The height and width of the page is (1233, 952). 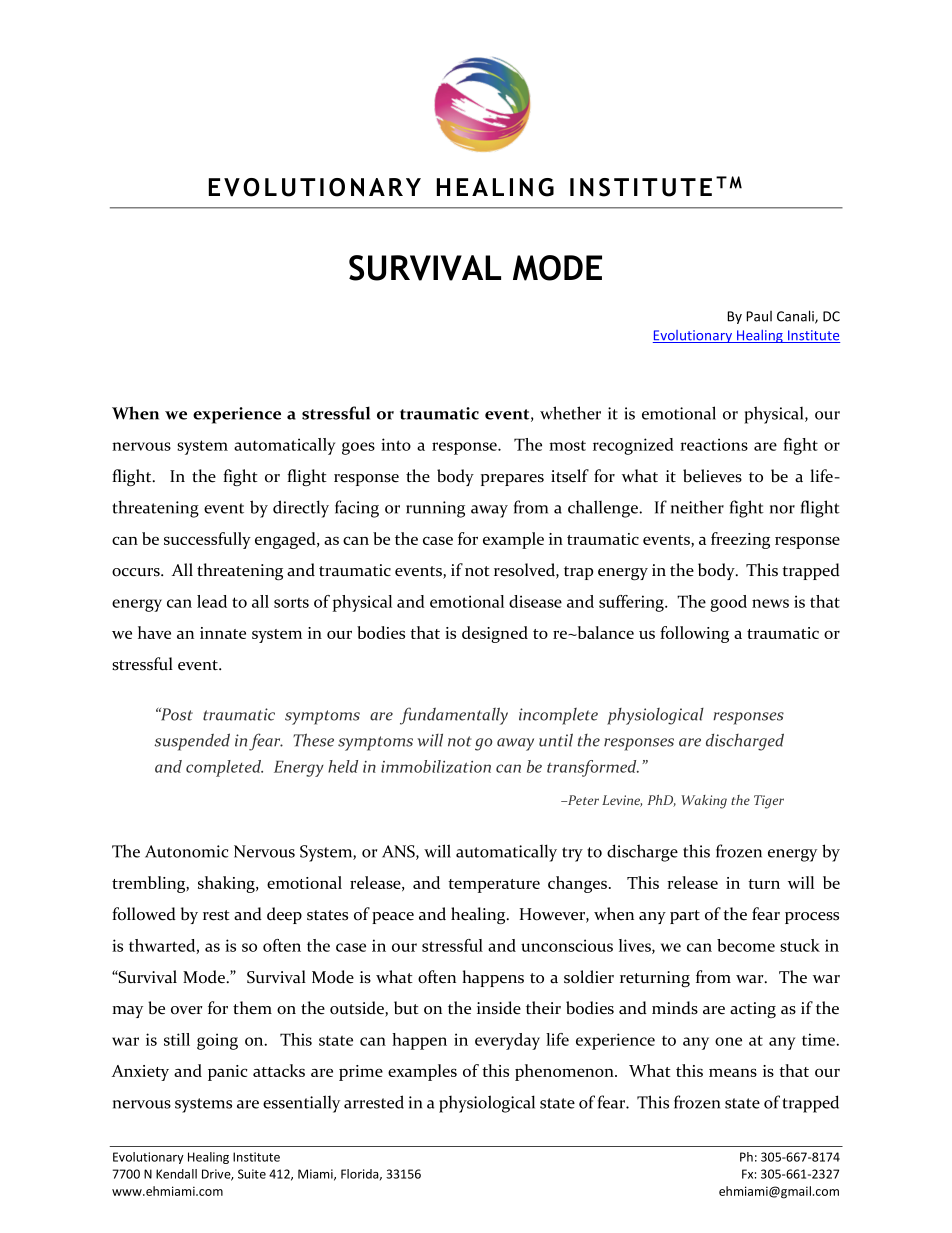 What do you see at coordinates (759, 316) in the page?
I see `Paul` at bounding box center [759, 316].
